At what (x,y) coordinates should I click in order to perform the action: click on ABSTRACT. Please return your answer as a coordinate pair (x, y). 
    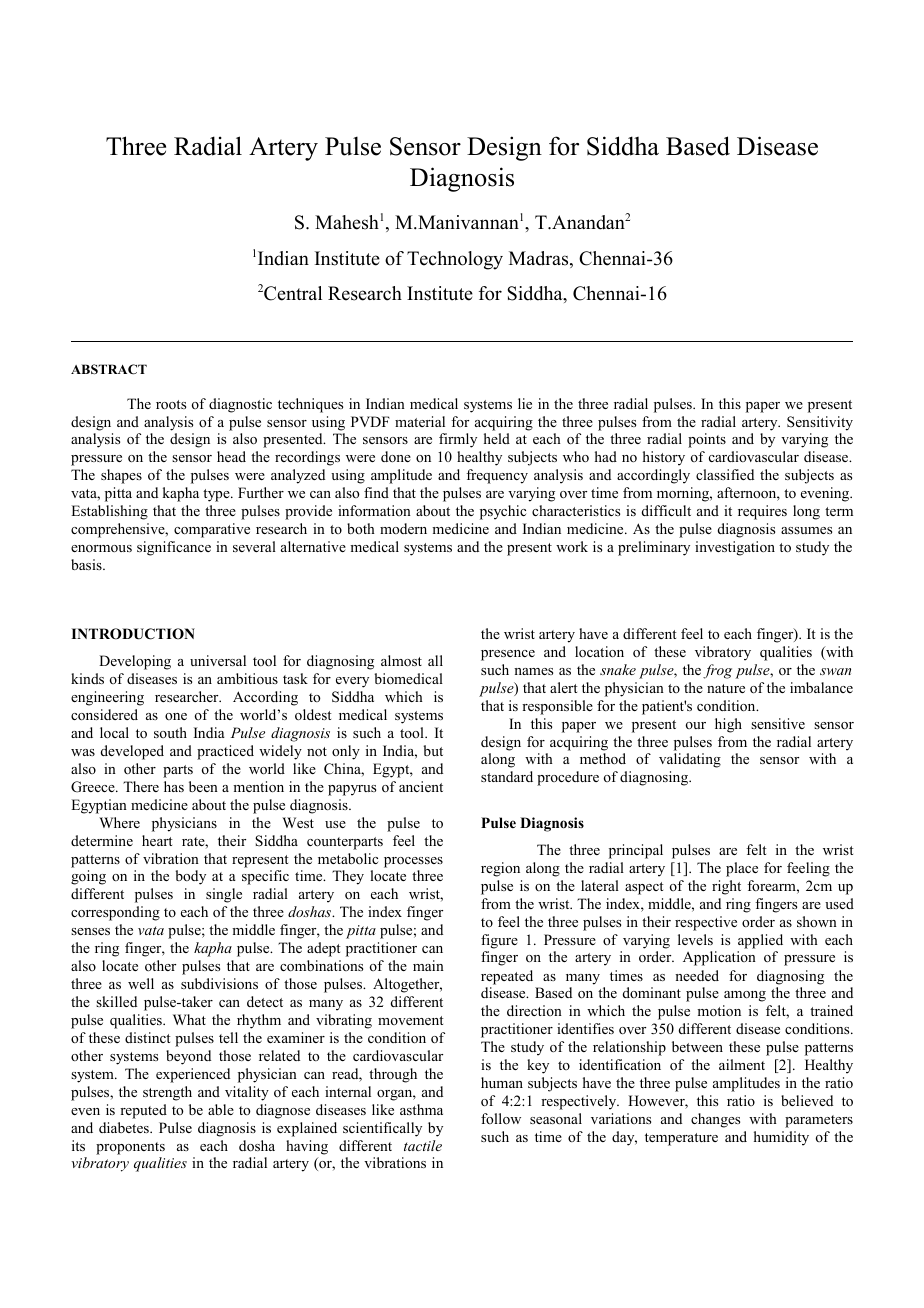
    Looking at the image, I should click on (109, 369).
